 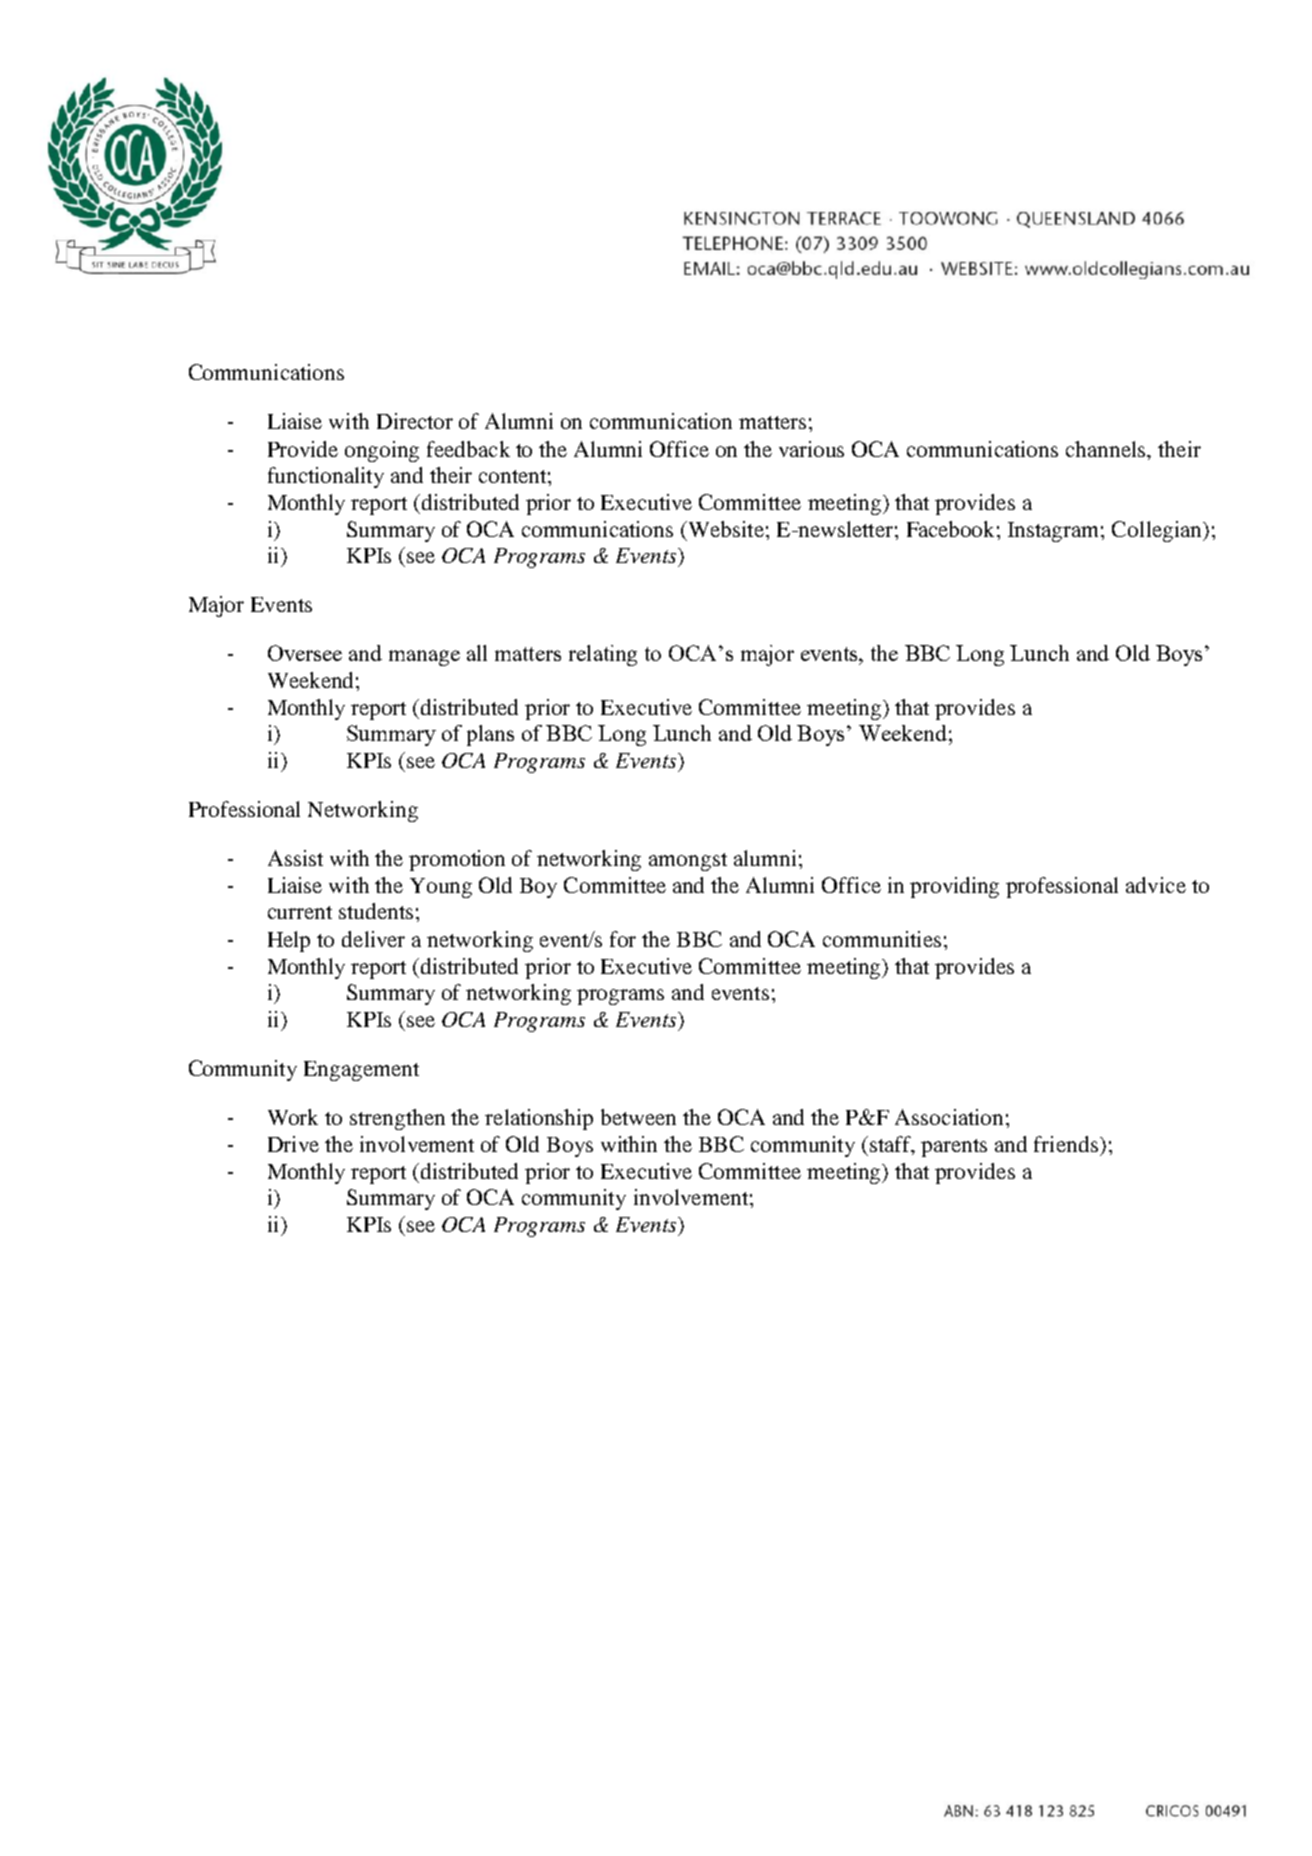 What do you see at coordinates (397, 1119) in the document?
I see `strengthen` at bounding box center [397, 1119].
